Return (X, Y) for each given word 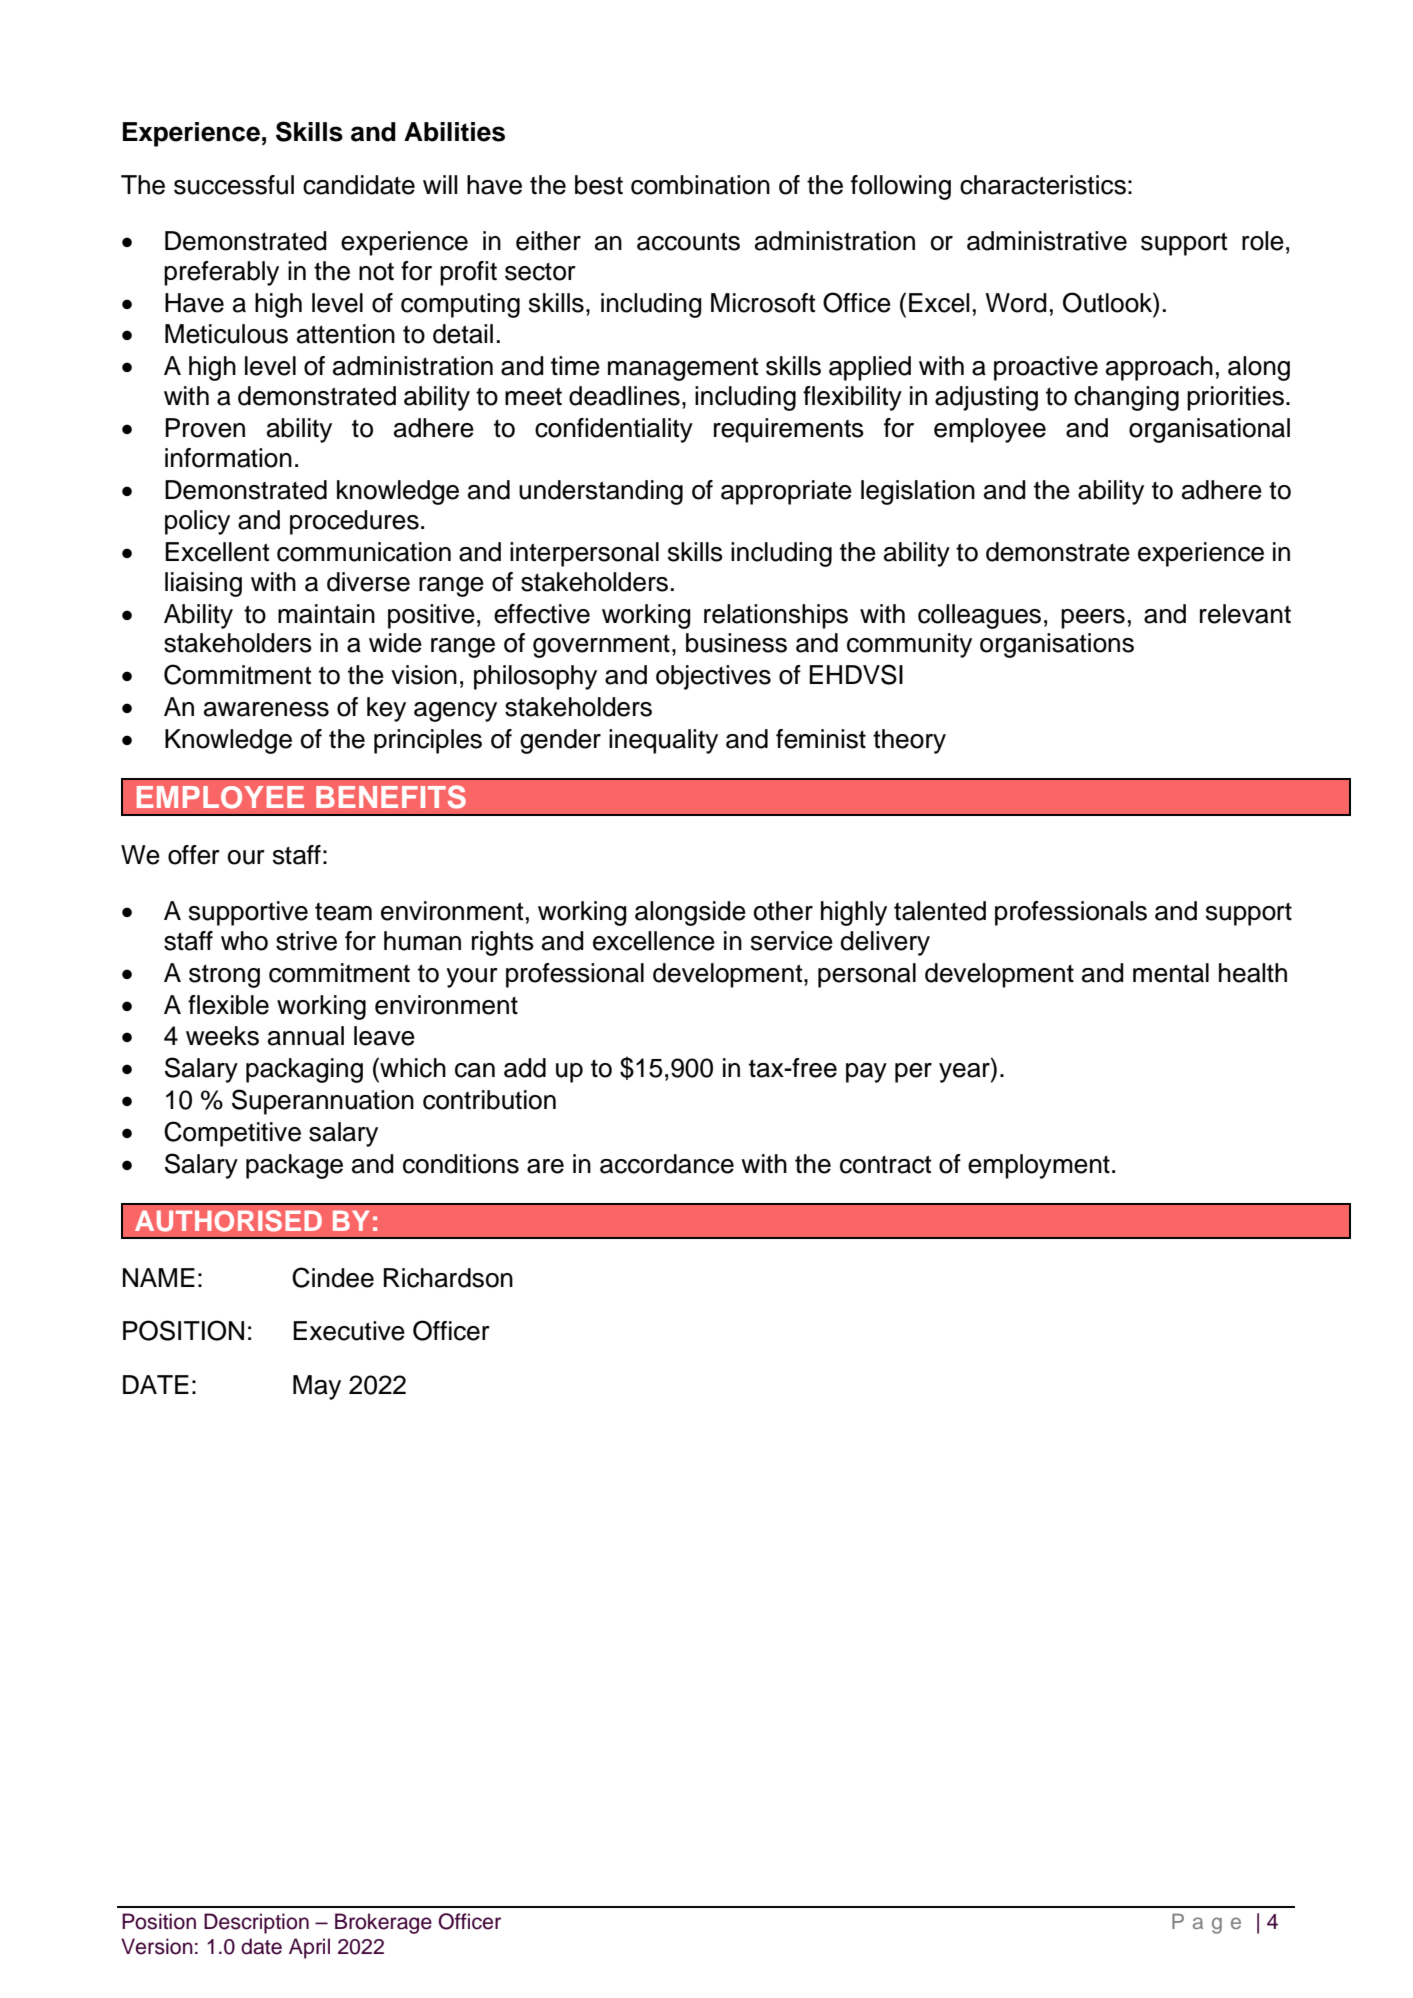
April (309, 1948)
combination (700, 185)
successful (234, 185)
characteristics (1043, 185)
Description (256, 1923)
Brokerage (383, 1923)
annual (306, 1036)
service (792, 941)
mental (1171, 973)
